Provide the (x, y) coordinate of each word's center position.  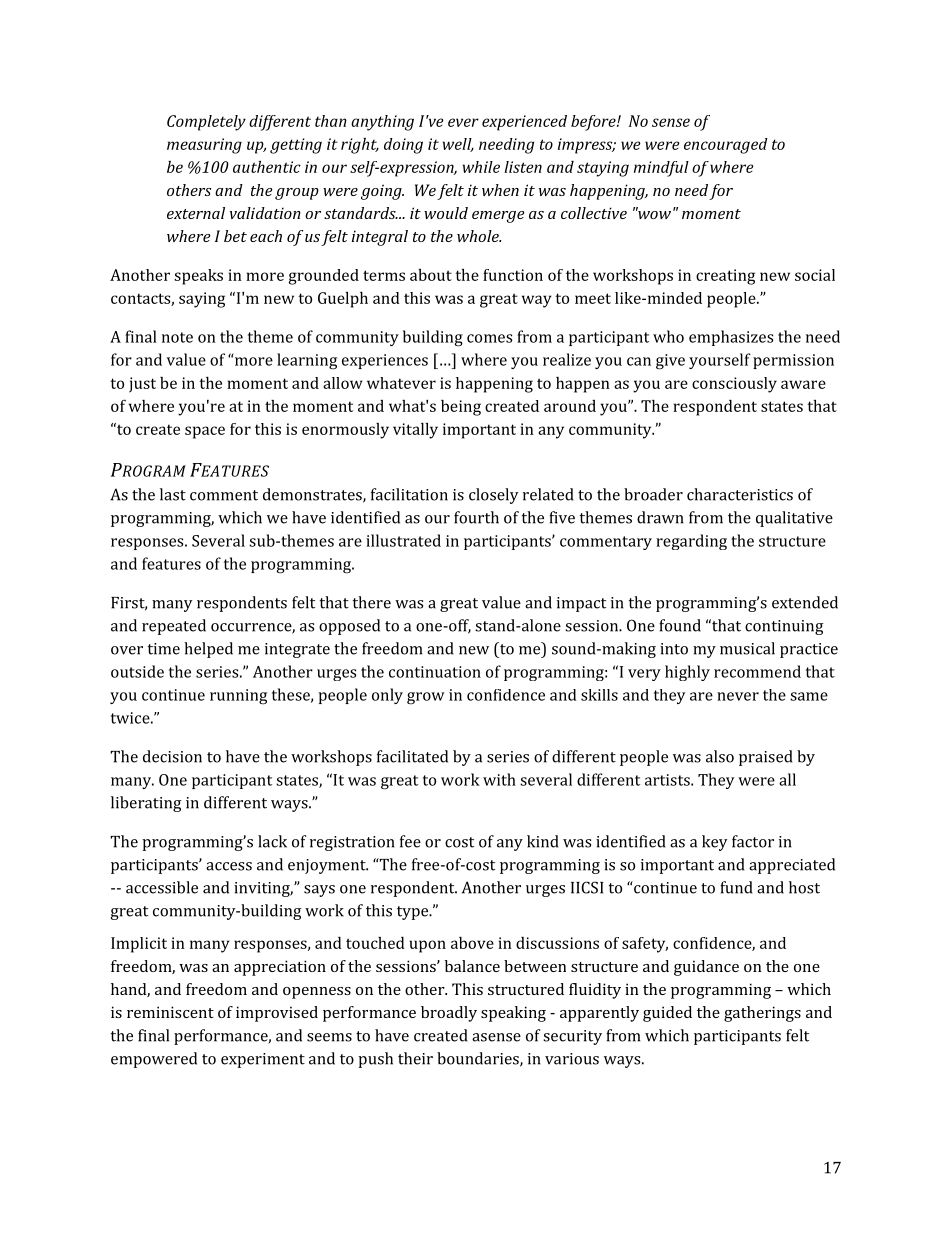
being (461, 408)
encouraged (726, 146)
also (720, 756)
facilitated (412, 756)
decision (172, 756)
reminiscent (170, 1012)
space (205, 432)
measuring (204, 146)
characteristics (740, 494)
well (458, 145)
